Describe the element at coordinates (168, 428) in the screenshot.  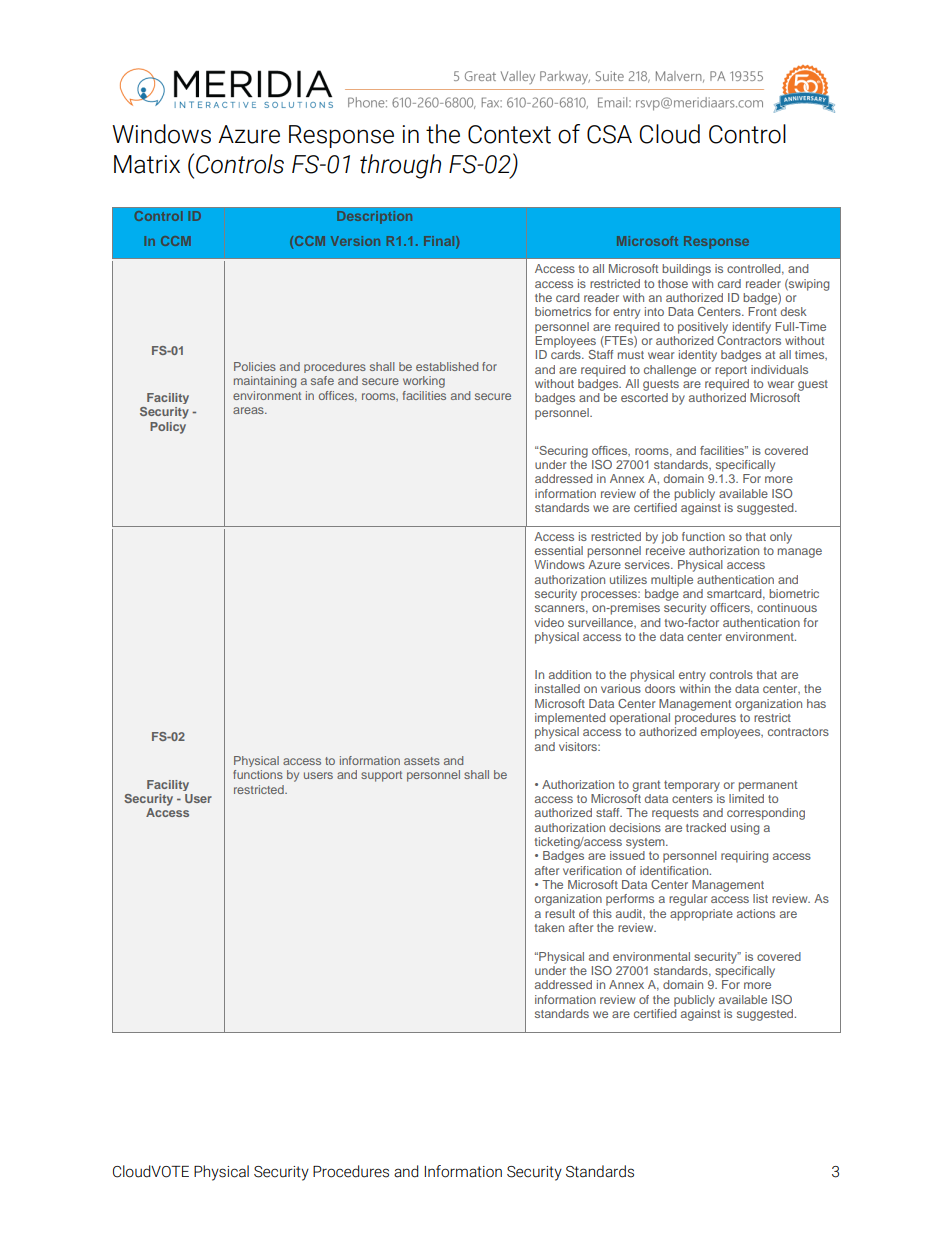
I see `Policy` at that location.
